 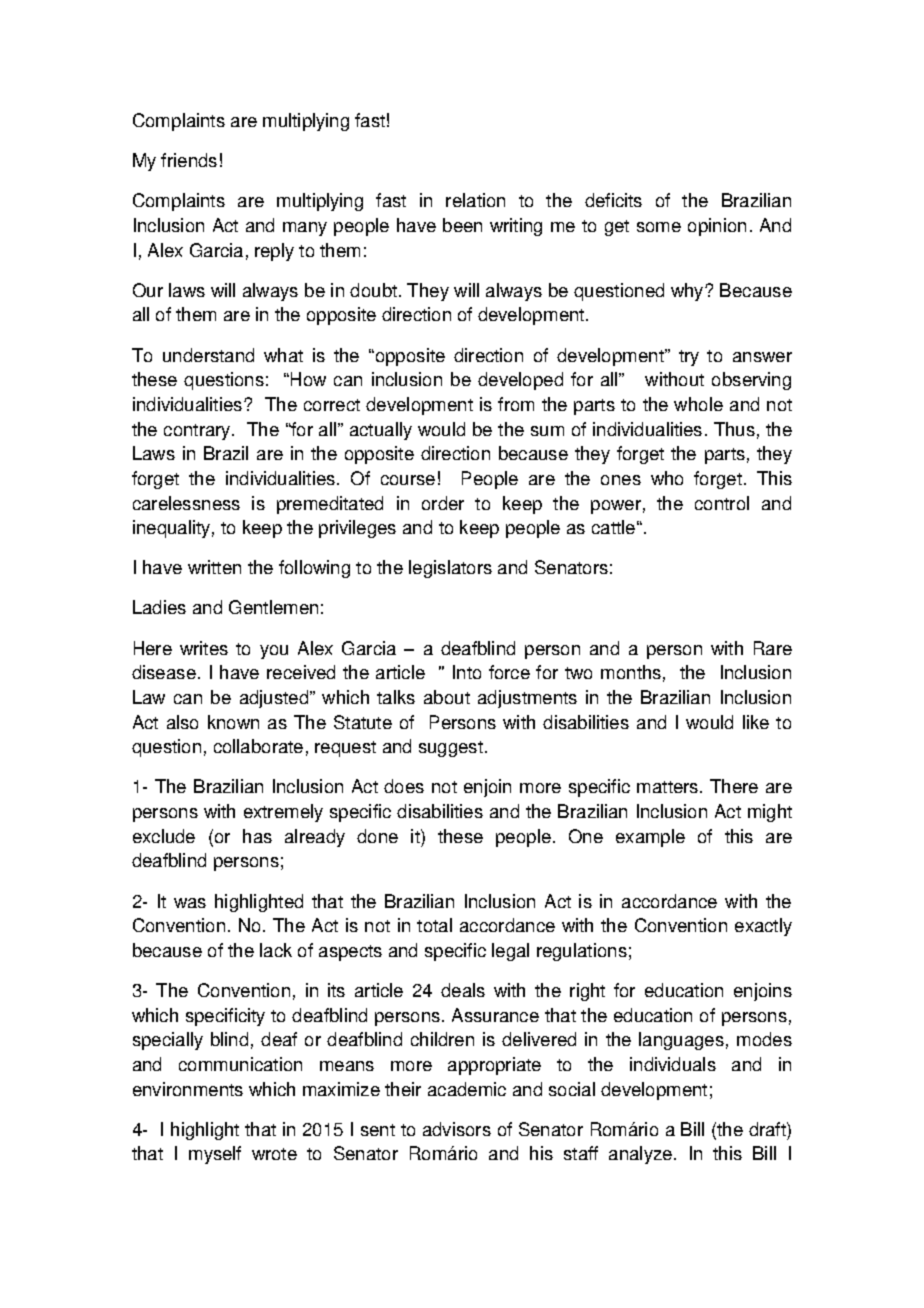 What do you see at coordinates (189, 160) in the screenshot?
I see `friends` at bounding box center [189, 160].
